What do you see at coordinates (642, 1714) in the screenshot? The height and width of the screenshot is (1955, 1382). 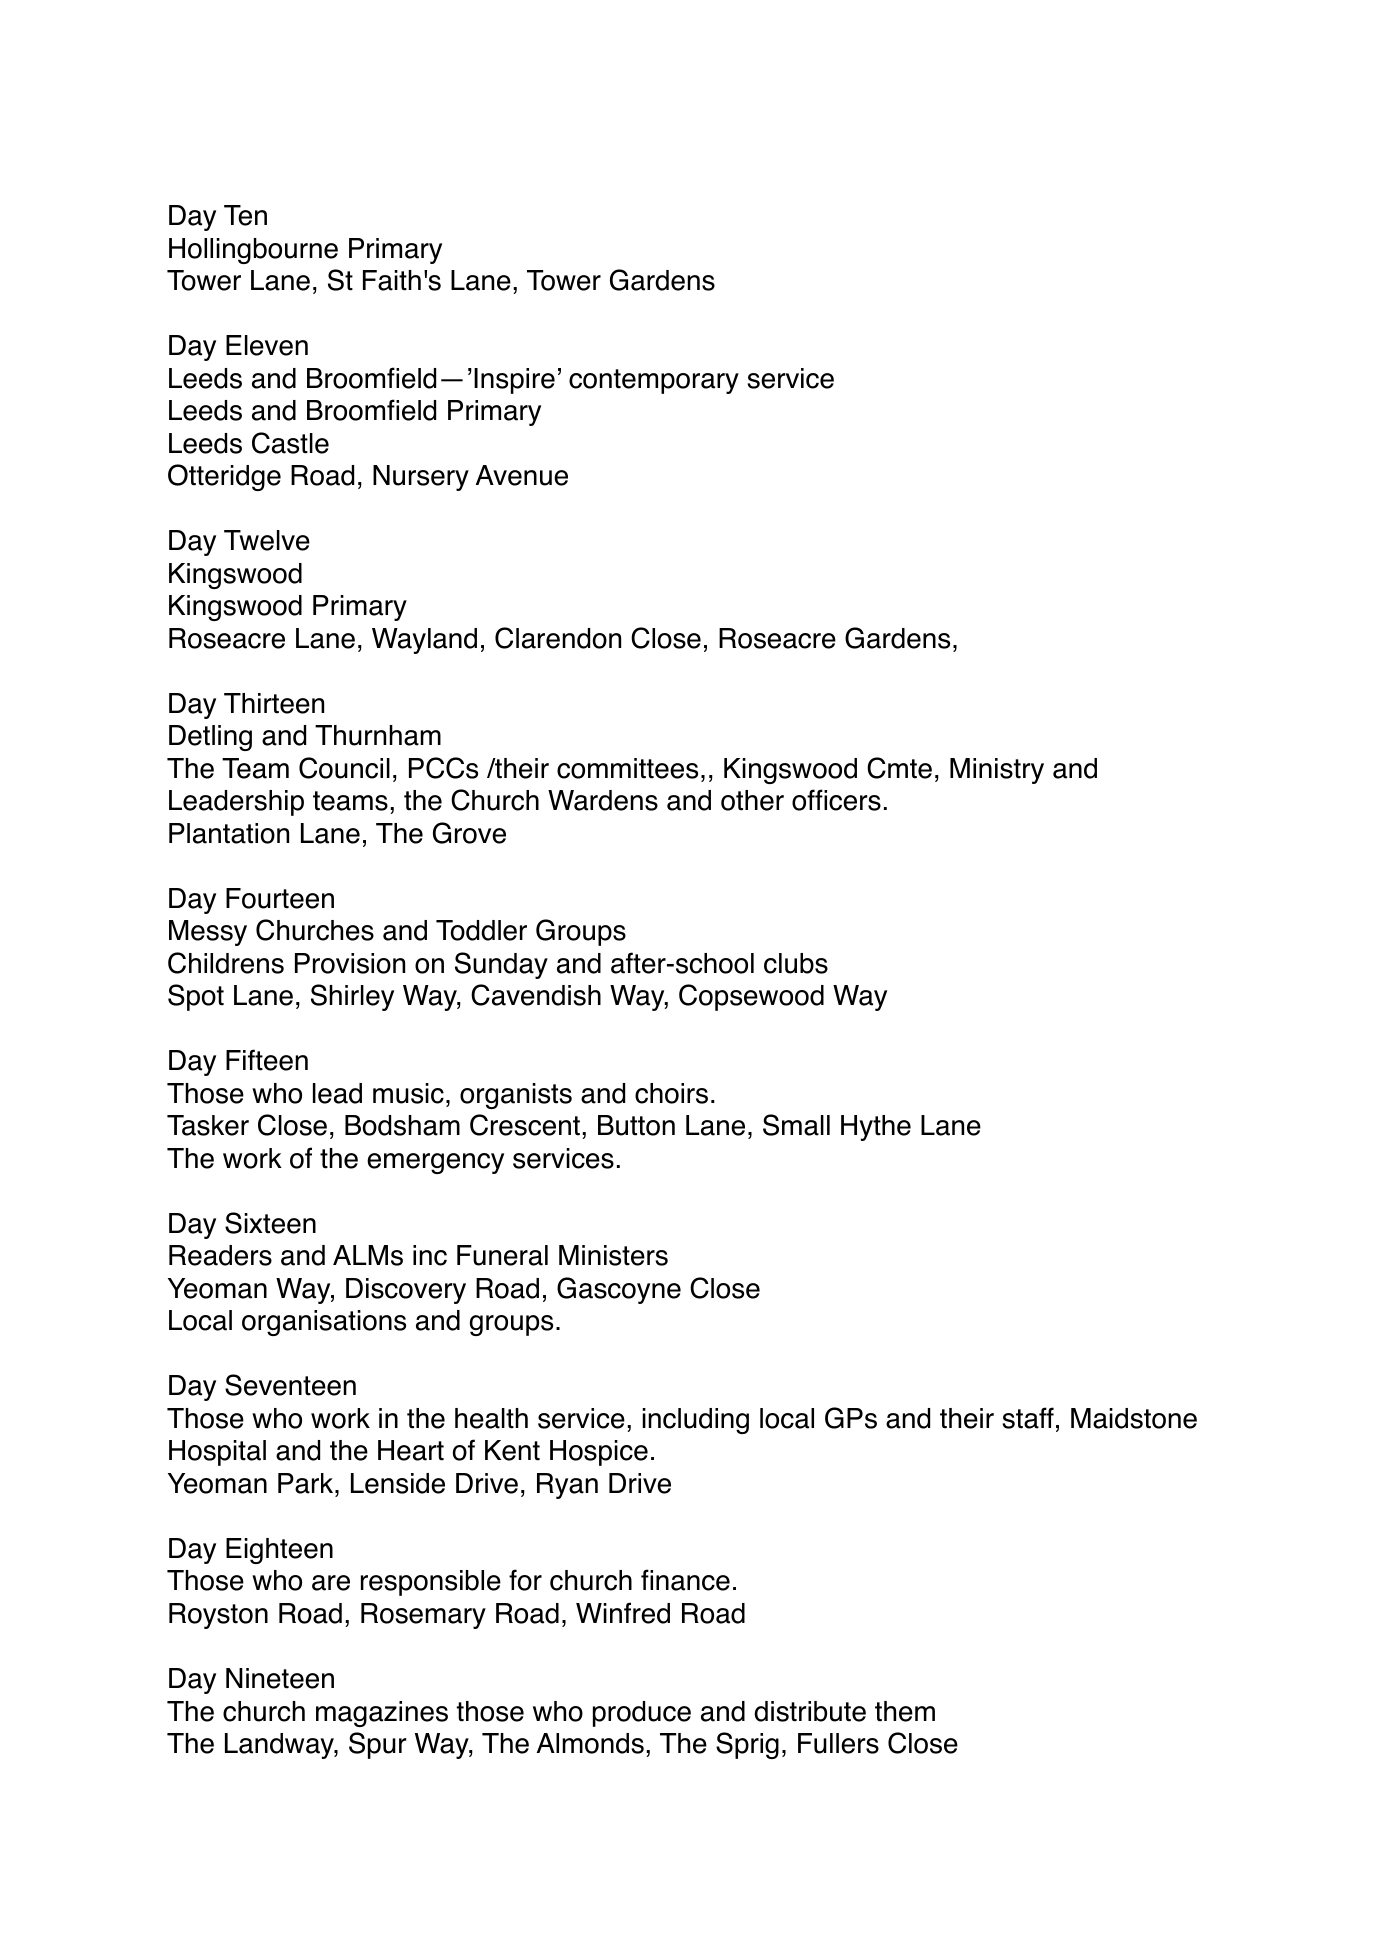 I see `produce` at bounding box center [642, 1714].
